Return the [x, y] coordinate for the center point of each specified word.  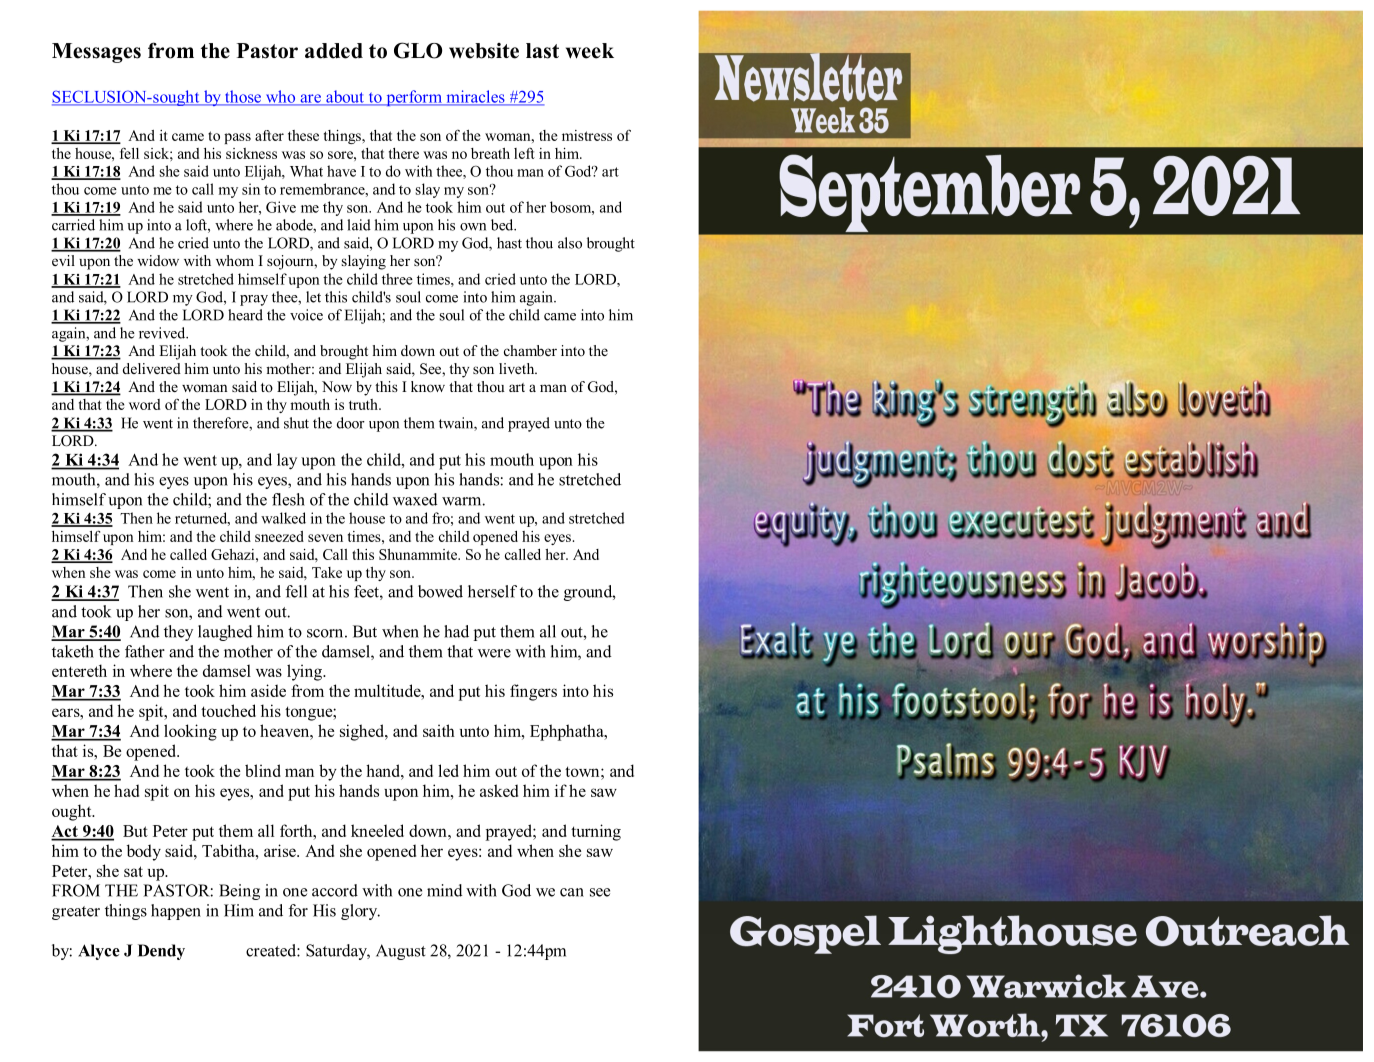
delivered [152, 368]
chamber [530, 350]
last [542, 51]
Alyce [99, 952]
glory [360, 912]
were [494, 653]
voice [306, 315]
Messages [96, 53]
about [345, 97]
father [145, 651]
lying [306, 672]
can [572, 892]
